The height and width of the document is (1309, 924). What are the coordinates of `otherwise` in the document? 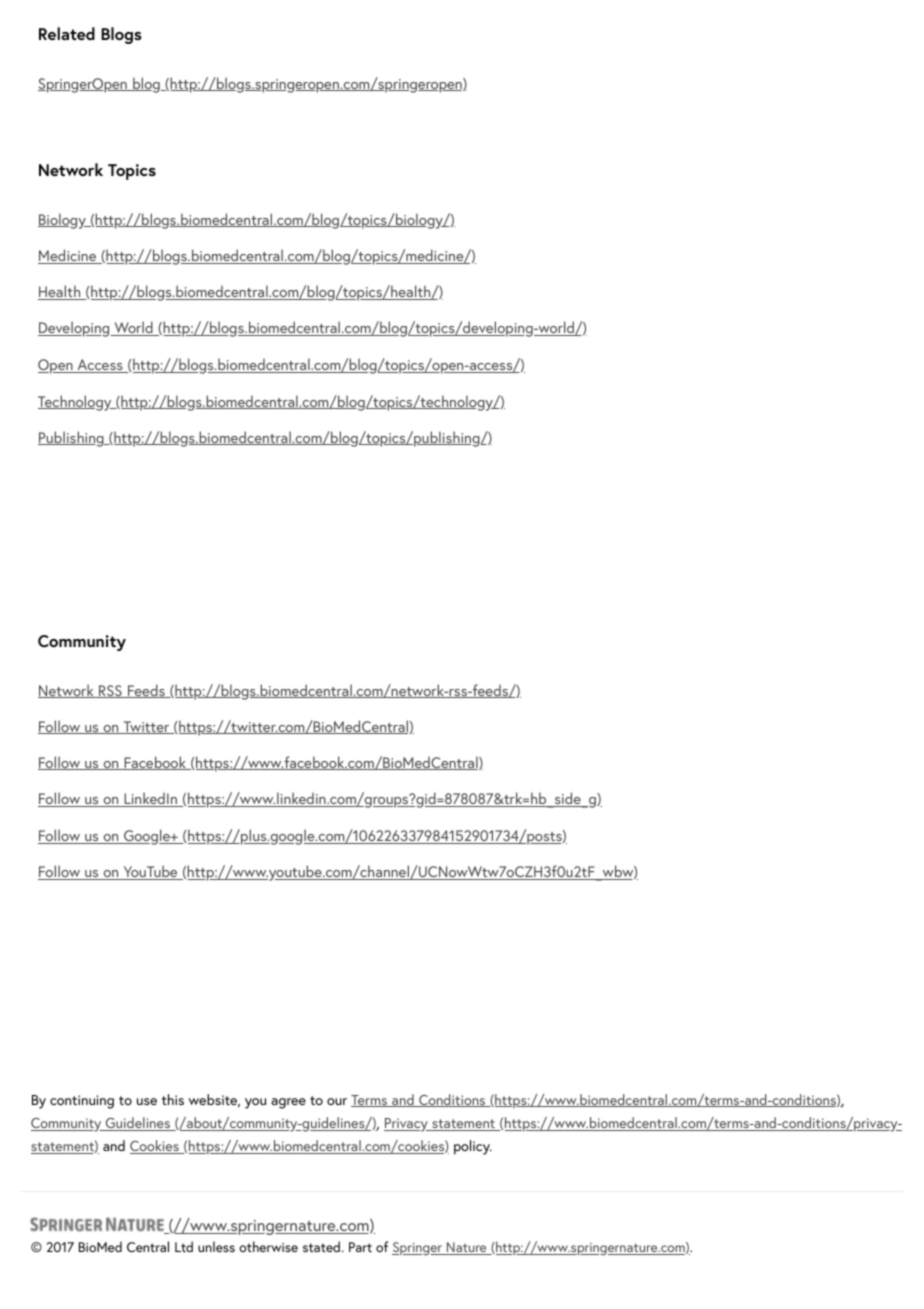 It's located at (268, 1246).
